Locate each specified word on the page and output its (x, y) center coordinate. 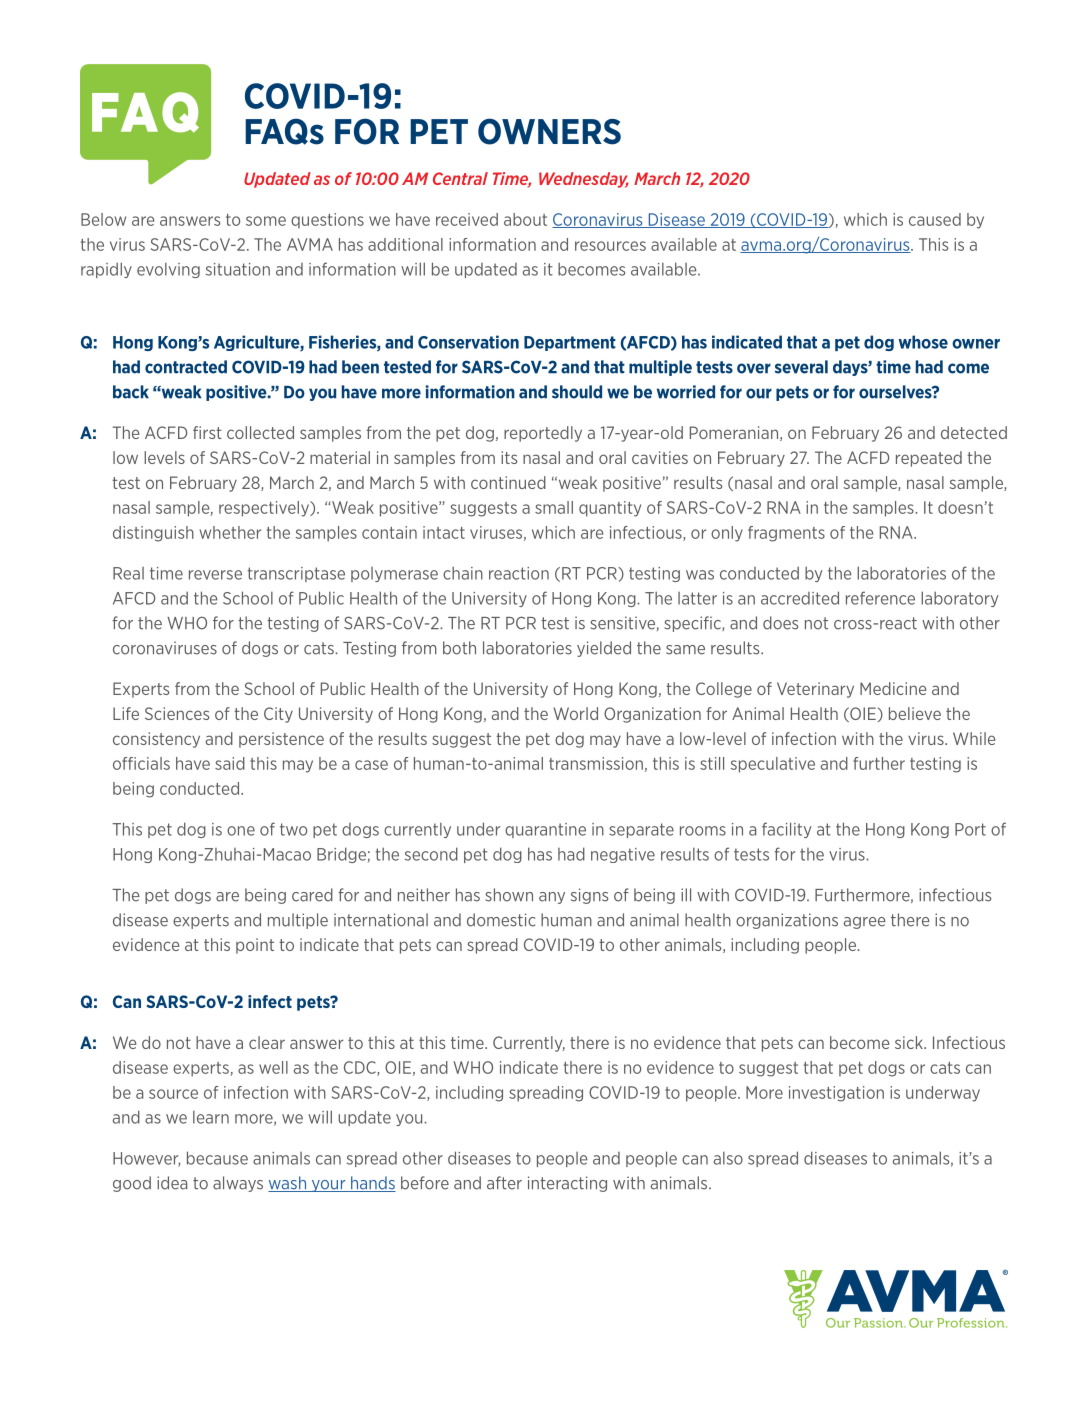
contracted (186, 367)
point (255, 946)
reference (880, 598)
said (230, 763)
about (525, 219)
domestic (501, 920)
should (577, 392)
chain (463, 573)
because (217, 1158)
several (801, 367)
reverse (215, 575)
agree (865, 923)
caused (935, 219)
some (266, 221)
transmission (596, 763)
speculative (773, 765)
